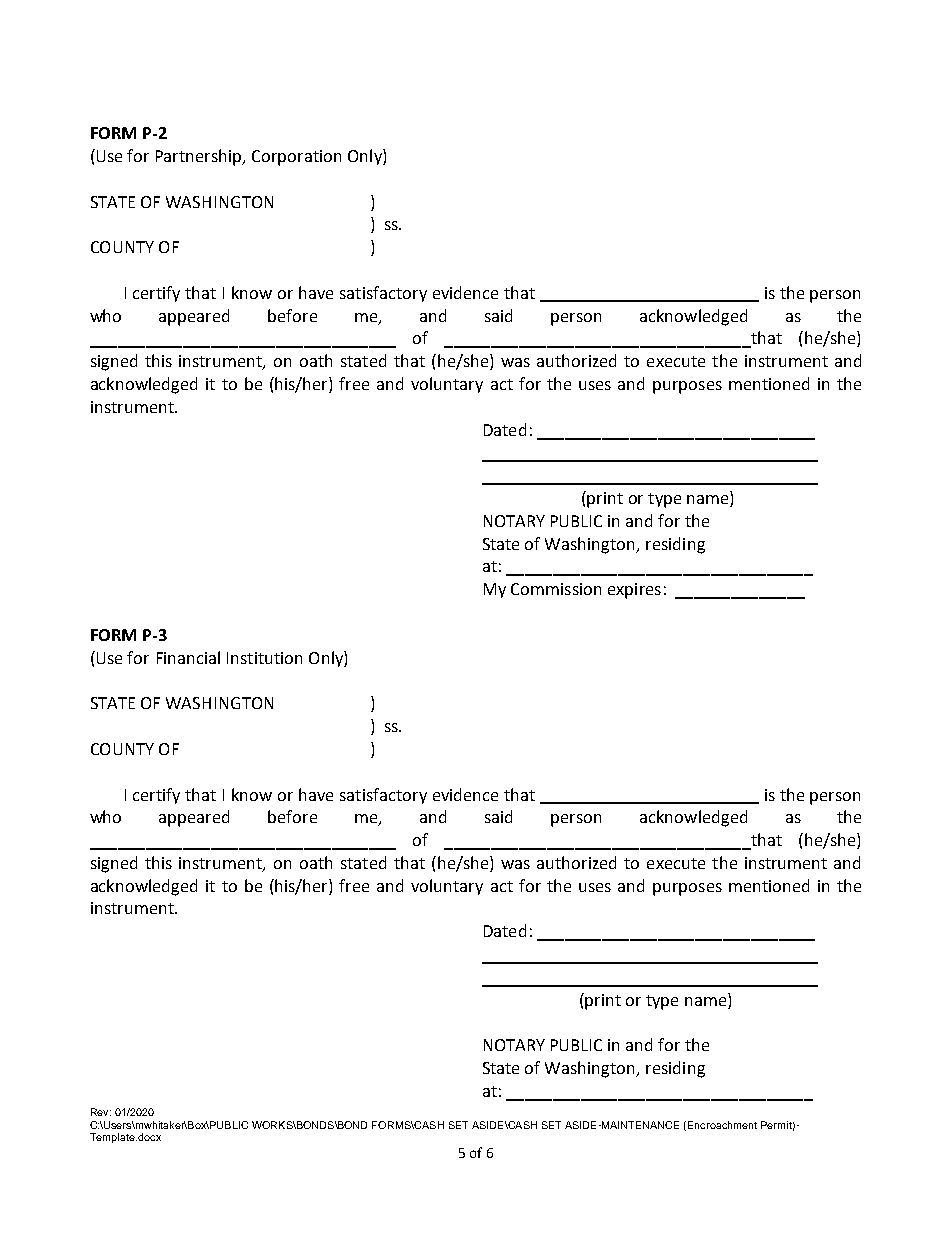  I want to click on Corporation, so click(296, 158).
